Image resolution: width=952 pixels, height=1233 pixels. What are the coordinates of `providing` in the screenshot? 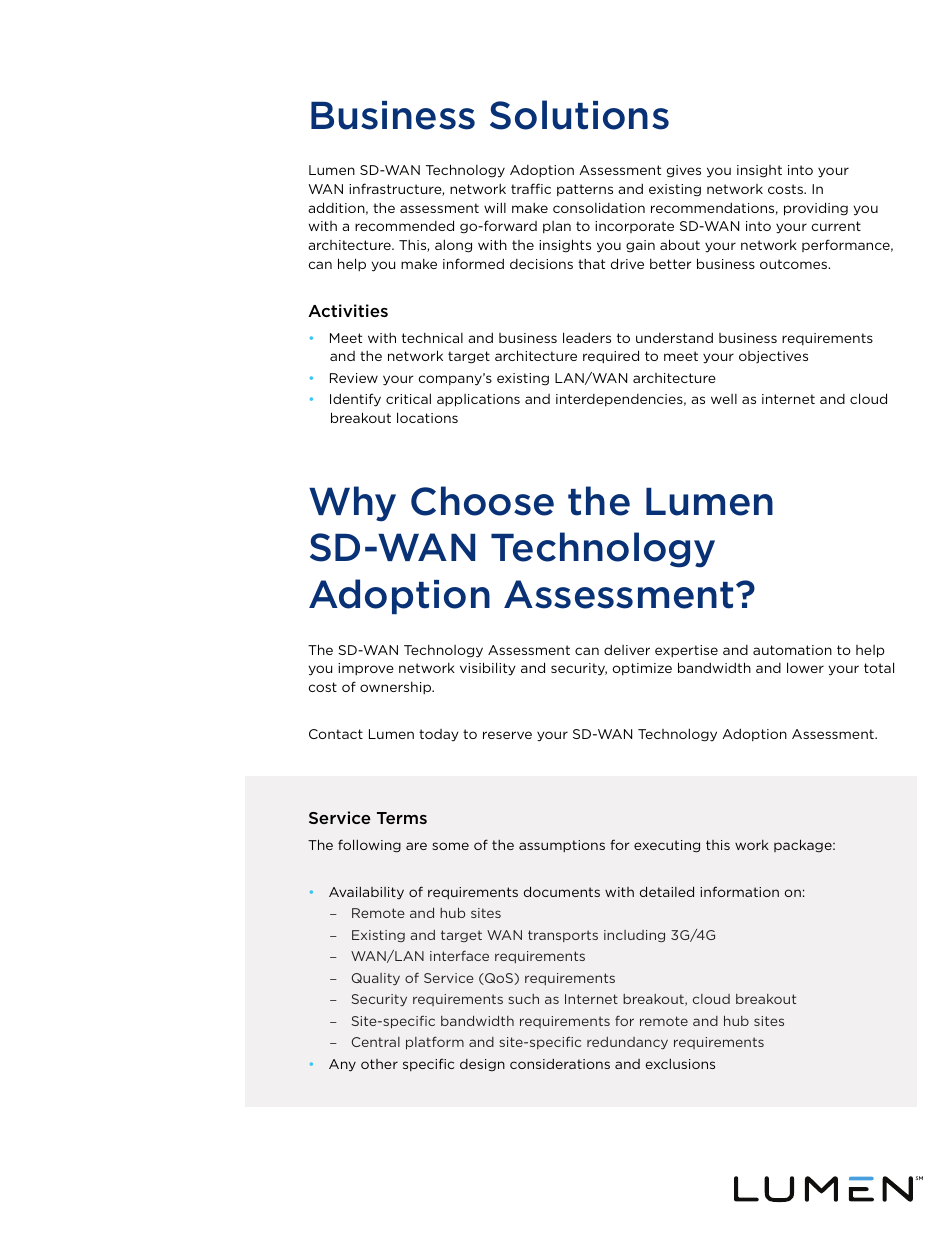 It's located at (816, 209).
